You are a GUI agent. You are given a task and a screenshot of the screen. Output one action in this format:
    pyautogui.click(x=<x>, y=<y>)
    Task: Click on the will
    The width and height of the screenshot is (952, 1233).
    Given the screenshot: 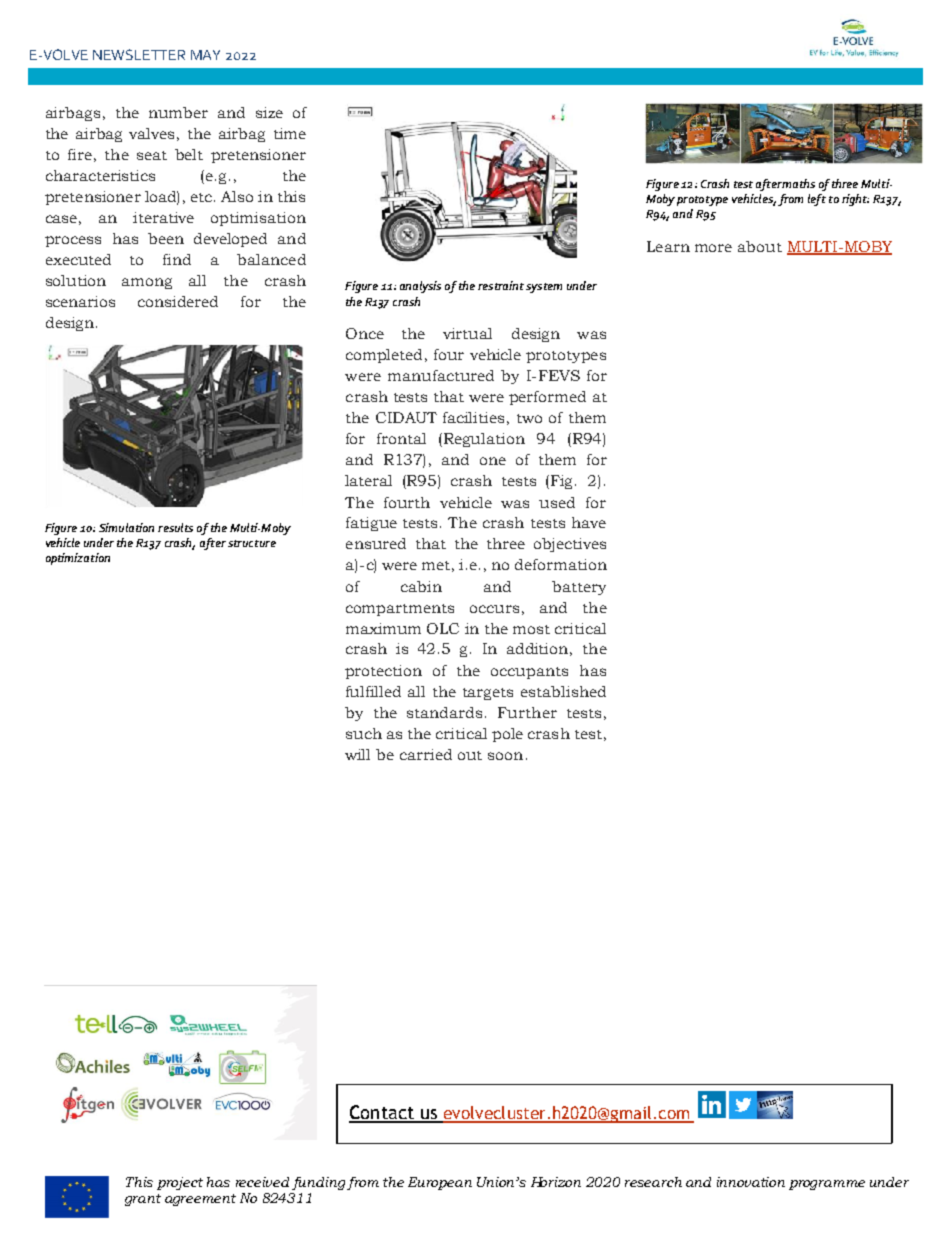 What is the action you would take?
    pyautogui.click(x=357, y=754)
